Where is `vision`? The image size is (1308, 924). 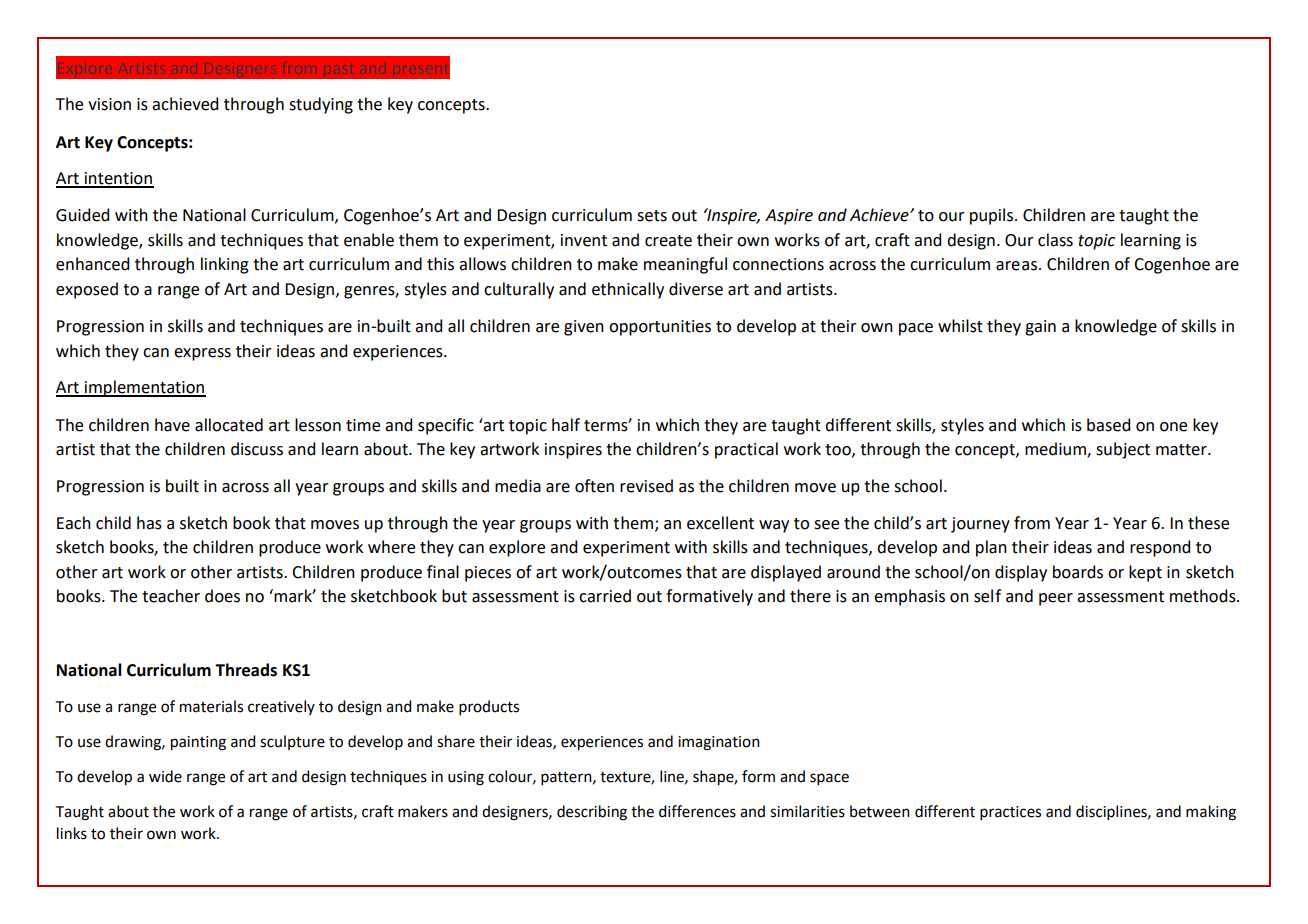 vision is located at coordinates (109, 104).
